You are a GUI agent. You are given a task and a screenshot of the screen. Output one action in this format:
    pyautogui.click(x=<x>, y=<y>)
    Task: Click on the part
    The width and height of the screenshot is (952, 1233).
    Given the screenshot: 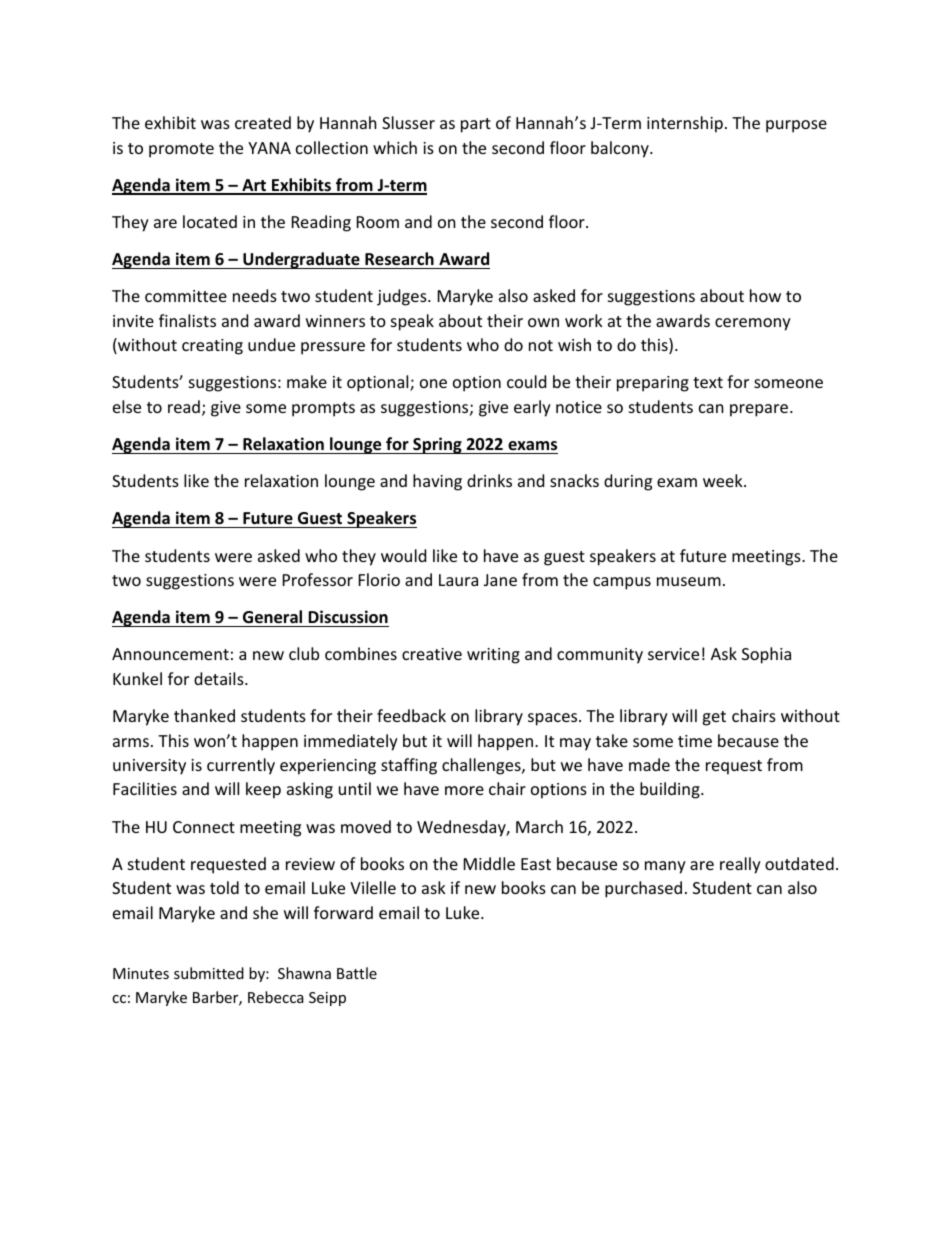 What is the action you would take?
    pyautogui.click(x=476, y=125)
